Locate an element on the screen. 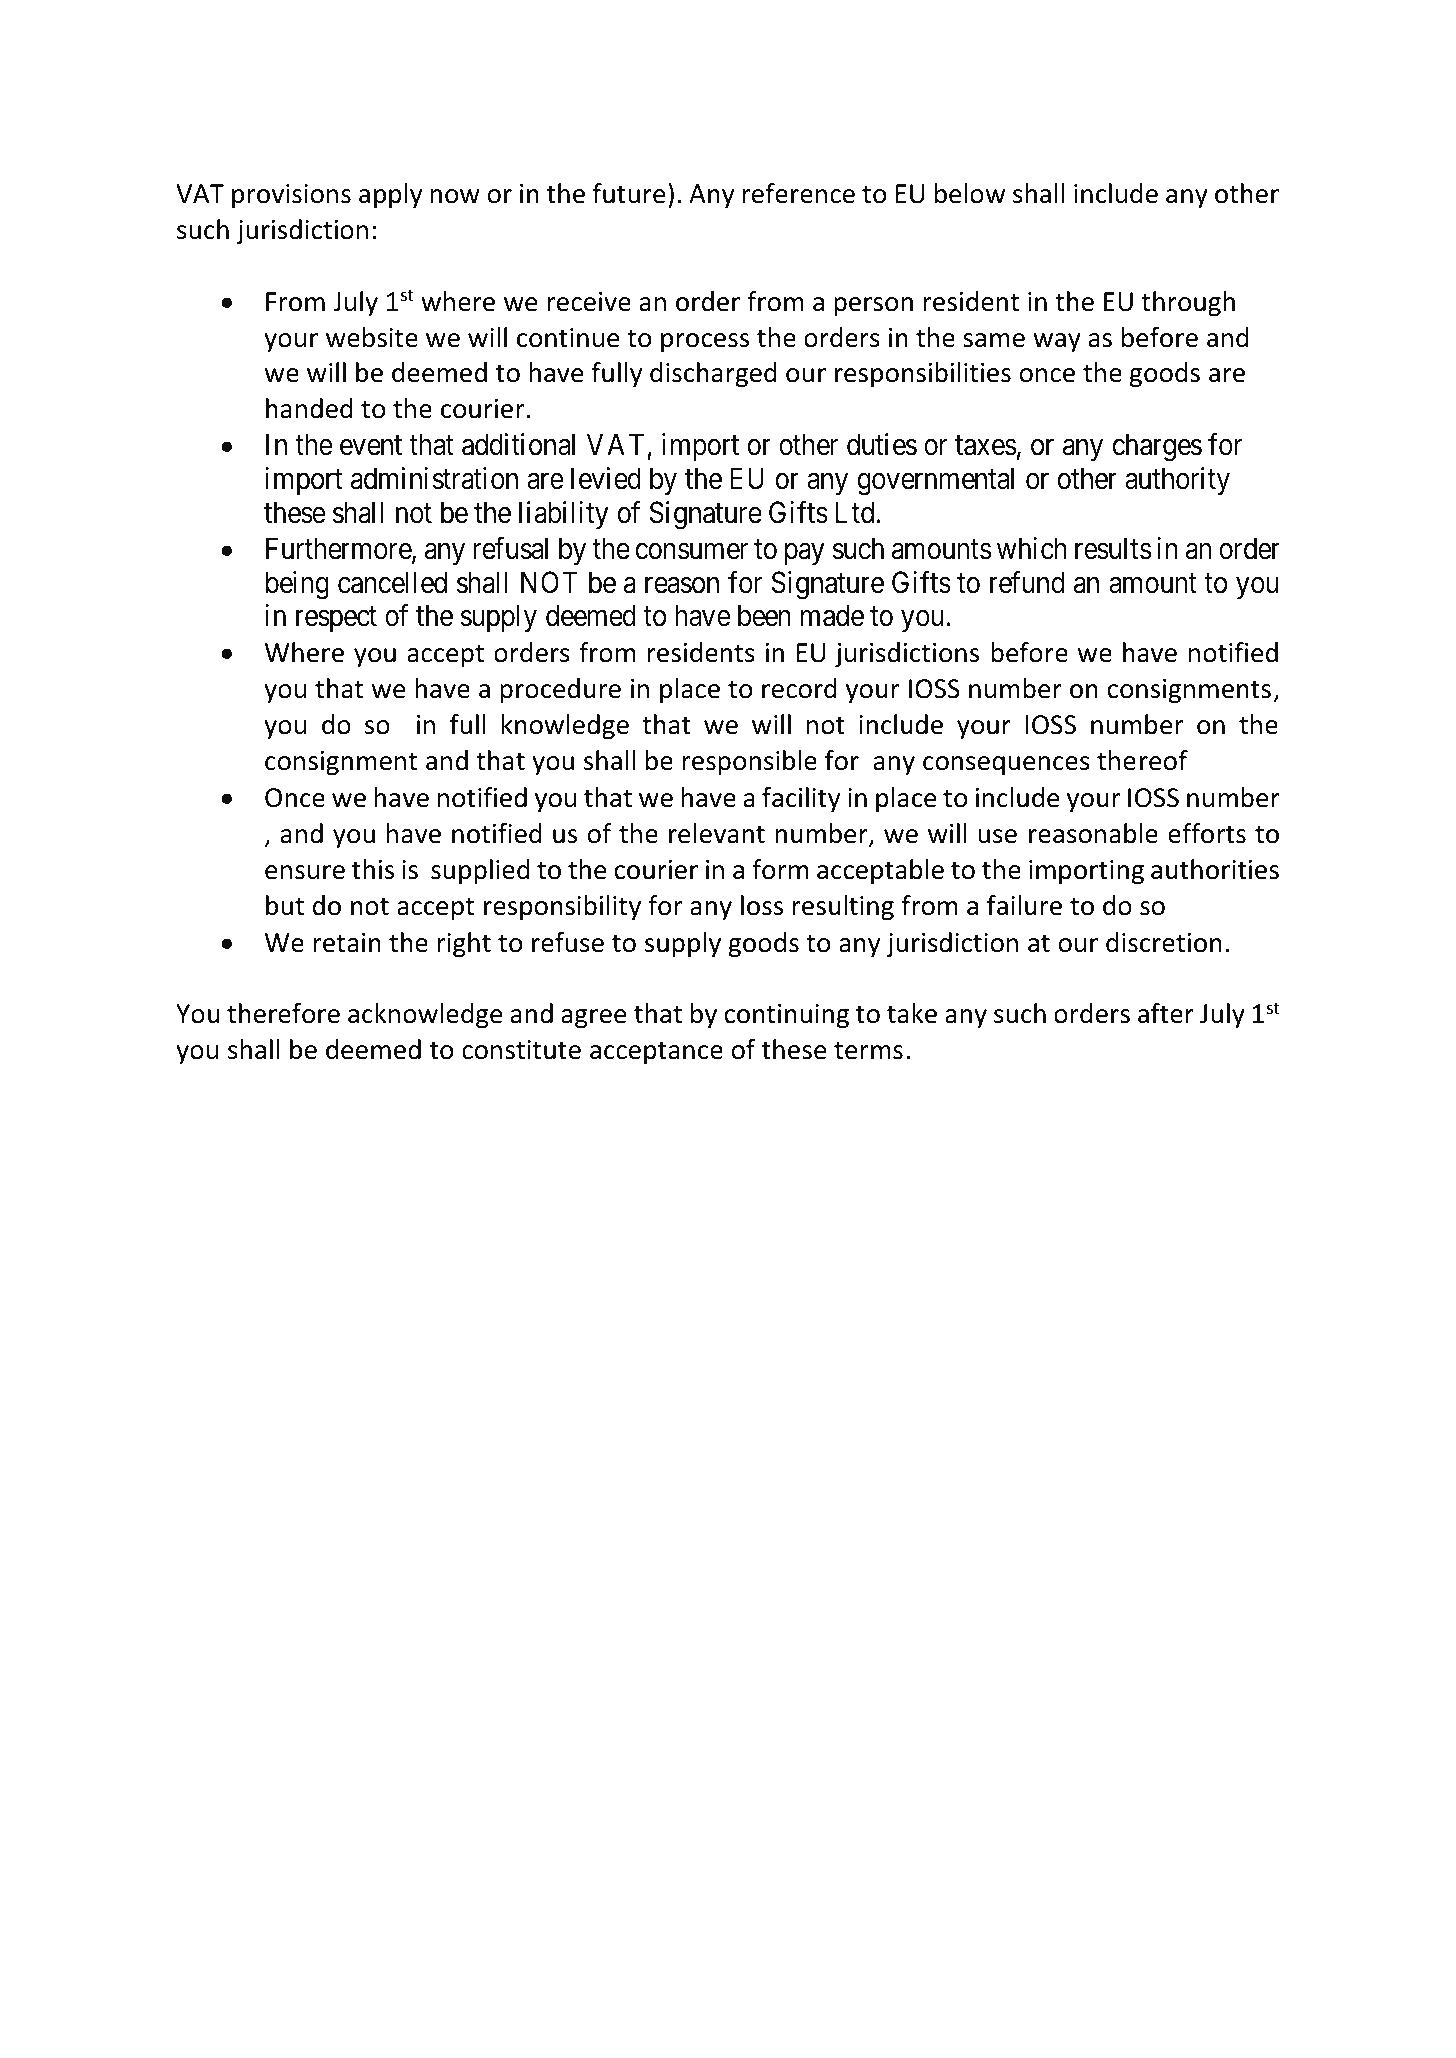  apply is located at coordinates (390, 196).
